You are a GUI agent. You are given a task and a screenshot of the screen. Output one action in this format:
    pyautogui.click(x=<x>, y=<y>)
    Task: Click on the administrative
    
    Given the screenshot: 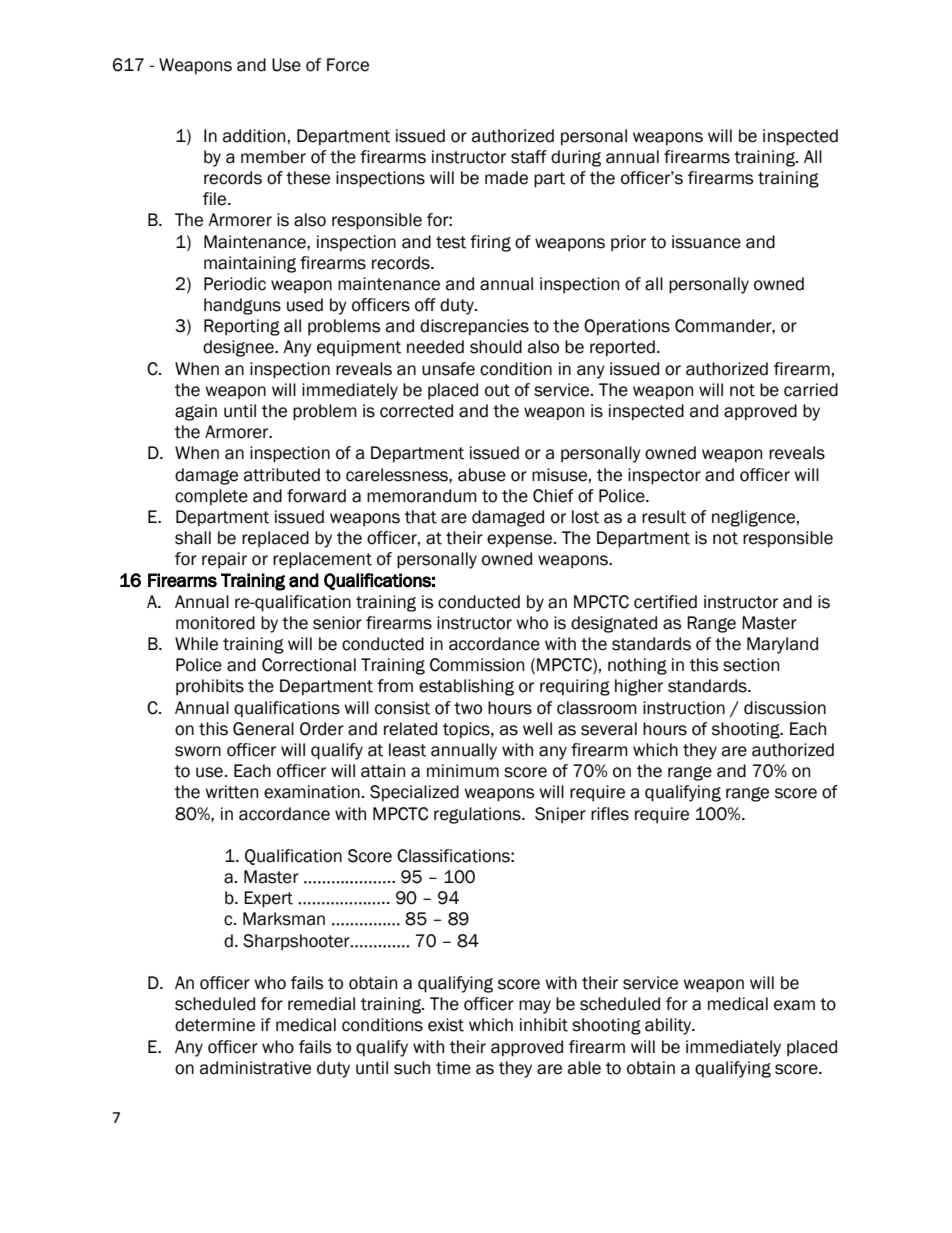 What is the action you would take?
    pyautogui.click(x=255, y=1068)
